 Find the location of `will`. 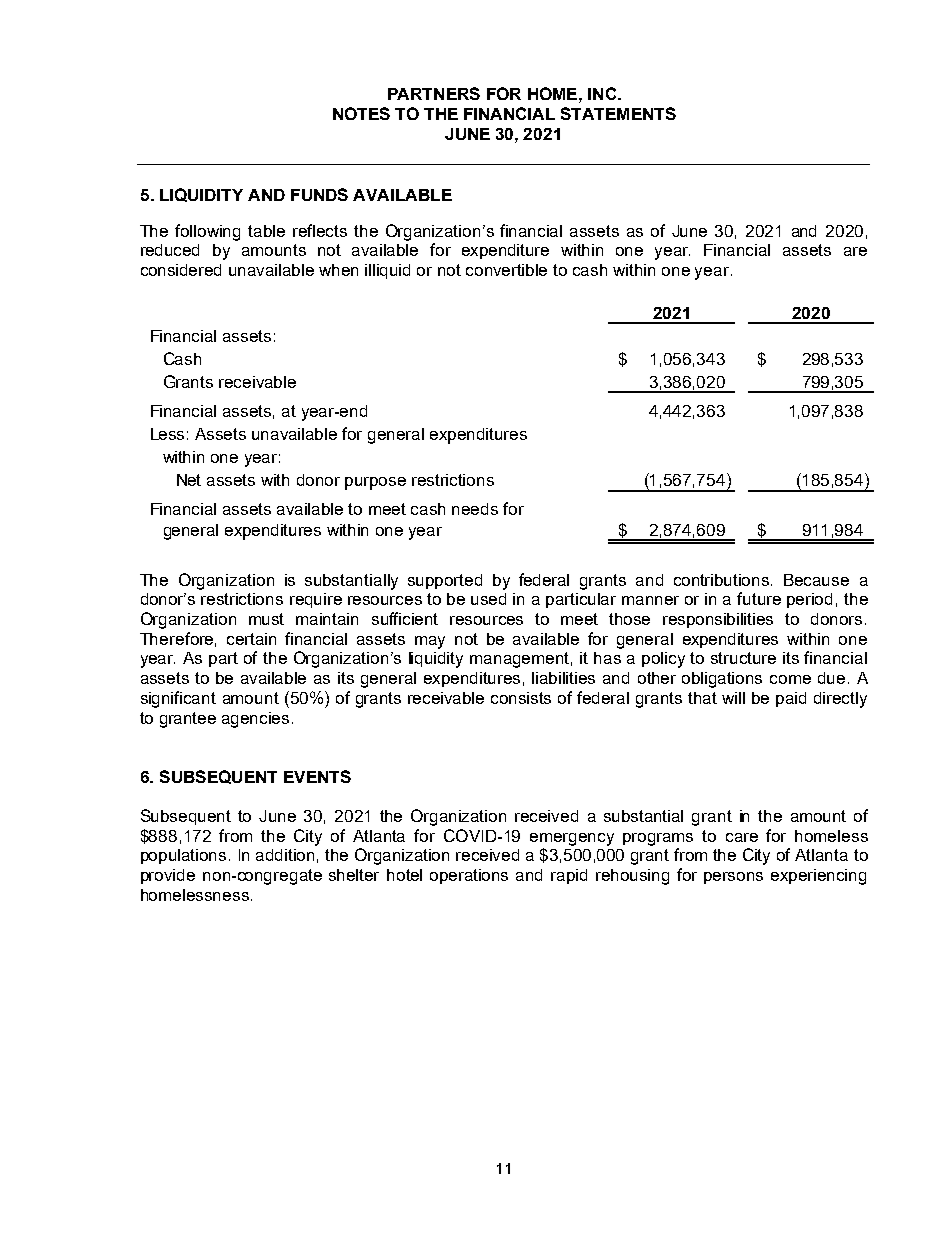

will is located at coordinates (733, 698).
